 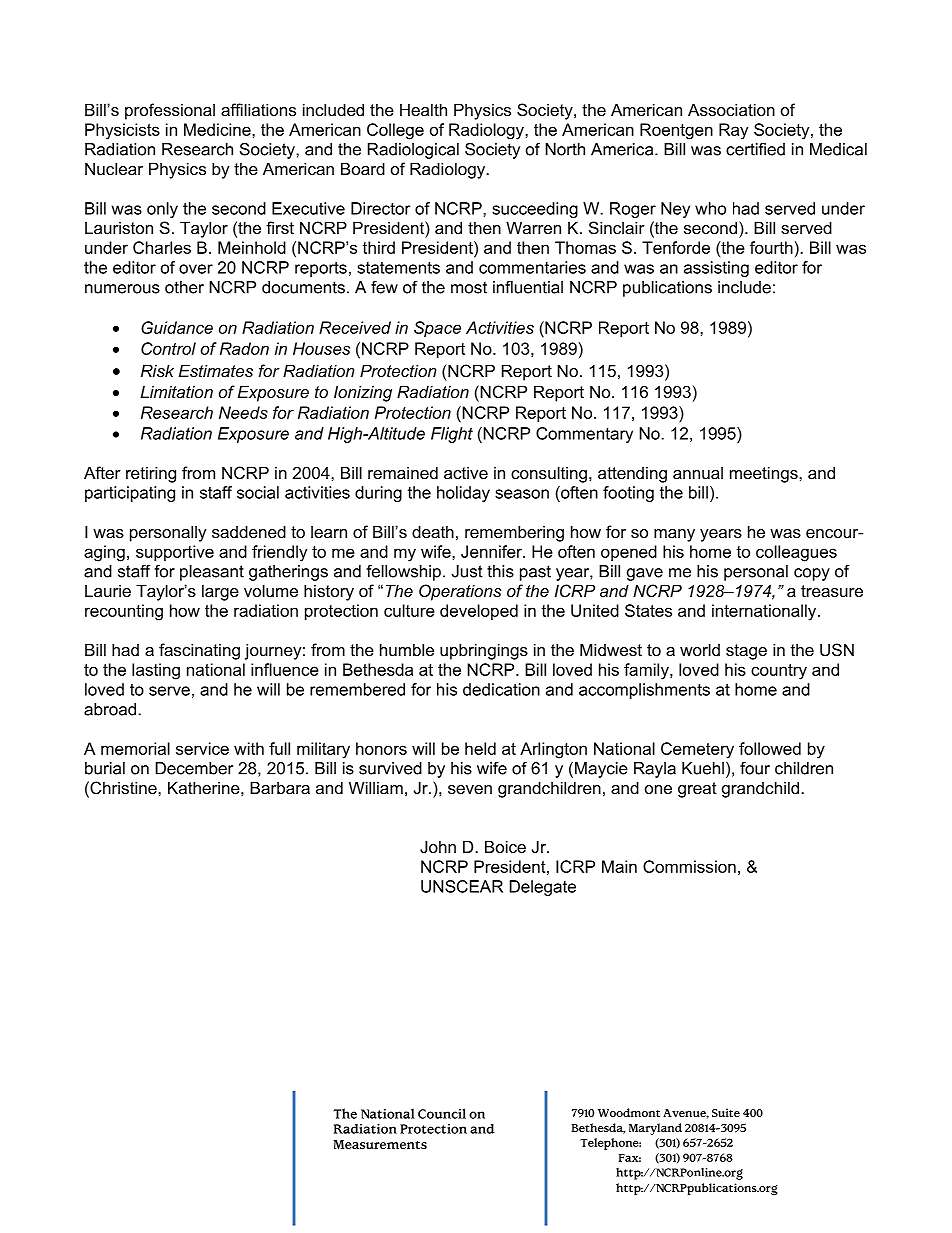 I want to click on Commission, so click(x=689, y=866).
